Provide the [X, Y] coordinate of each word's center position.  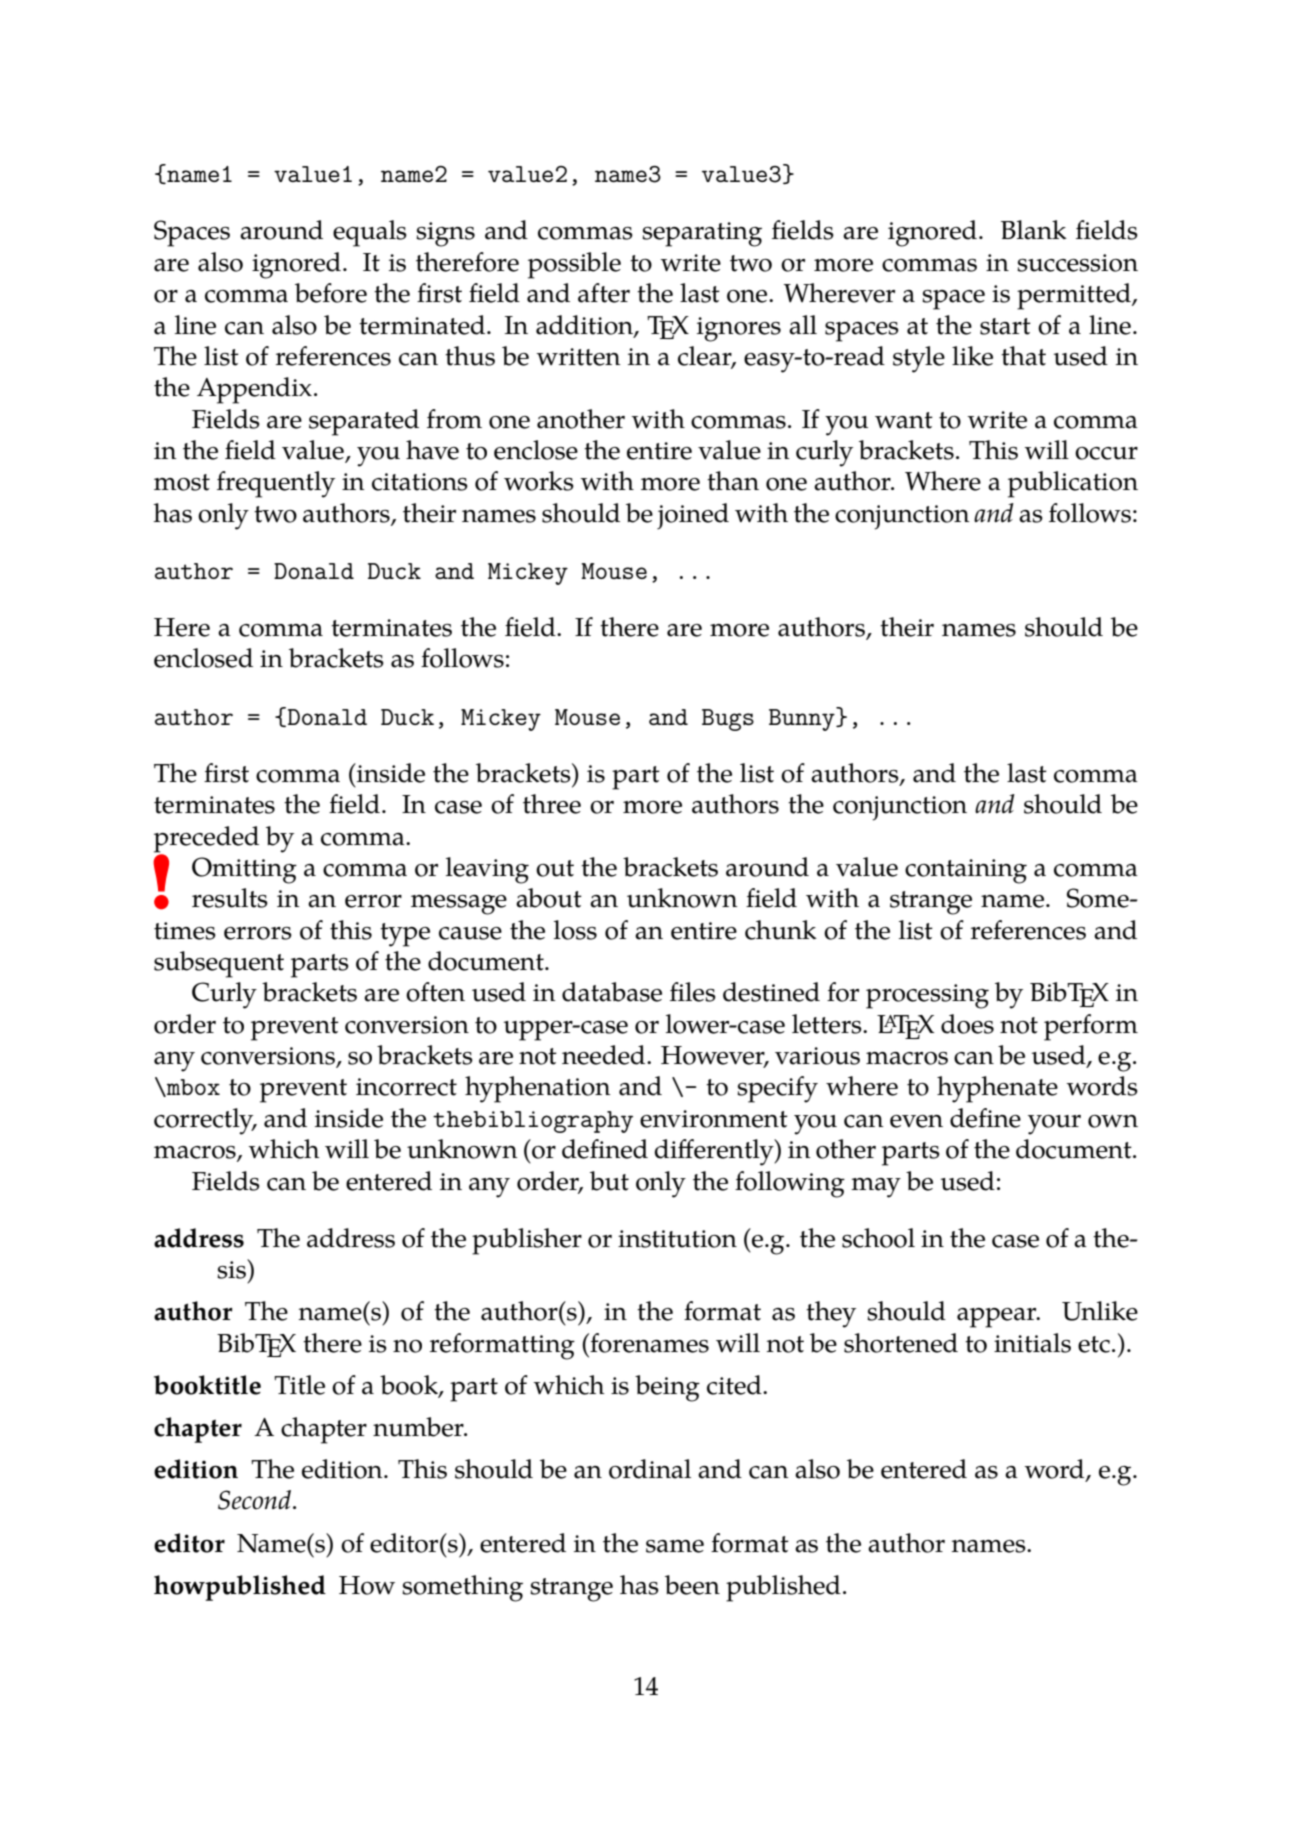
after [604, 293]
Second [254, 1500]
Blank [1034, 230]
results [230, 898]
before [331, 293]
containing [966, 871]
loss [575, 930]
